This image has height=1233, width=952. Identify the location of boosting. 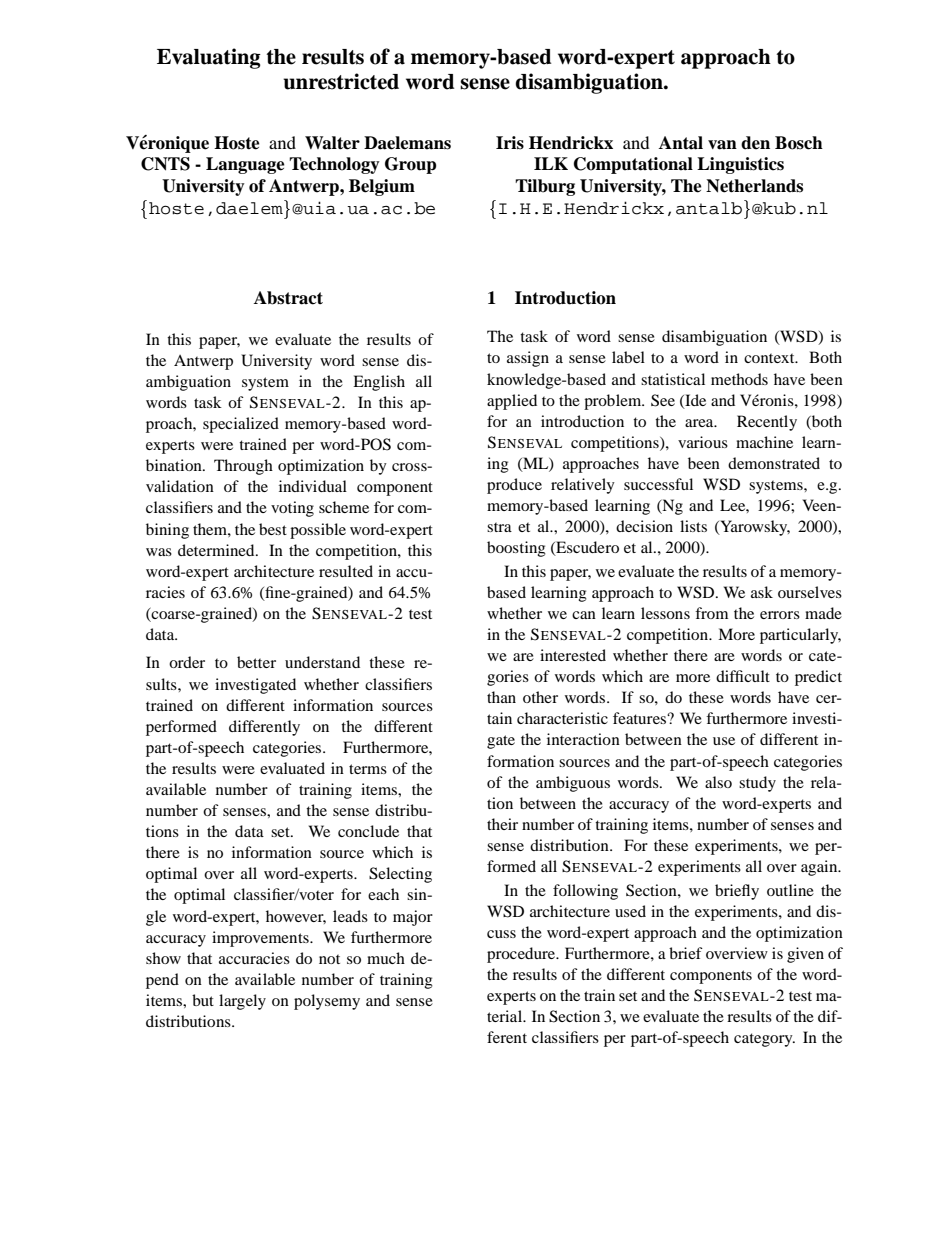
(516, 549).
